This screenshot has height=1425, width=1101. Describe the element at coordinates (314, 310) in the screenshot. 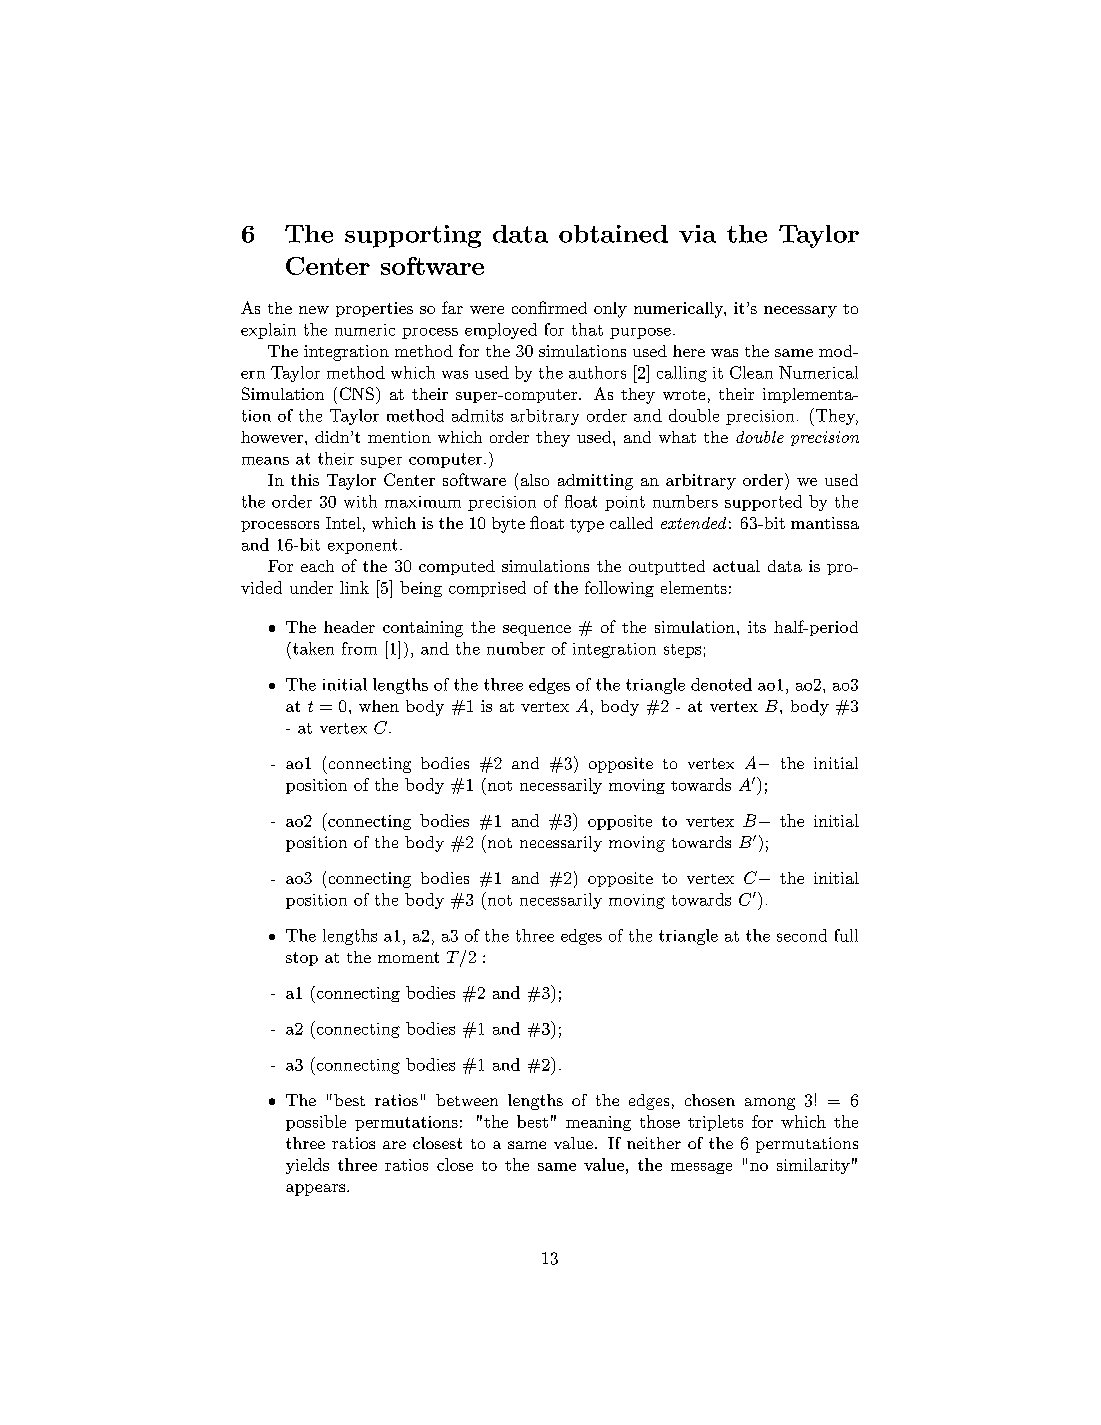

I see `new` at that location.
